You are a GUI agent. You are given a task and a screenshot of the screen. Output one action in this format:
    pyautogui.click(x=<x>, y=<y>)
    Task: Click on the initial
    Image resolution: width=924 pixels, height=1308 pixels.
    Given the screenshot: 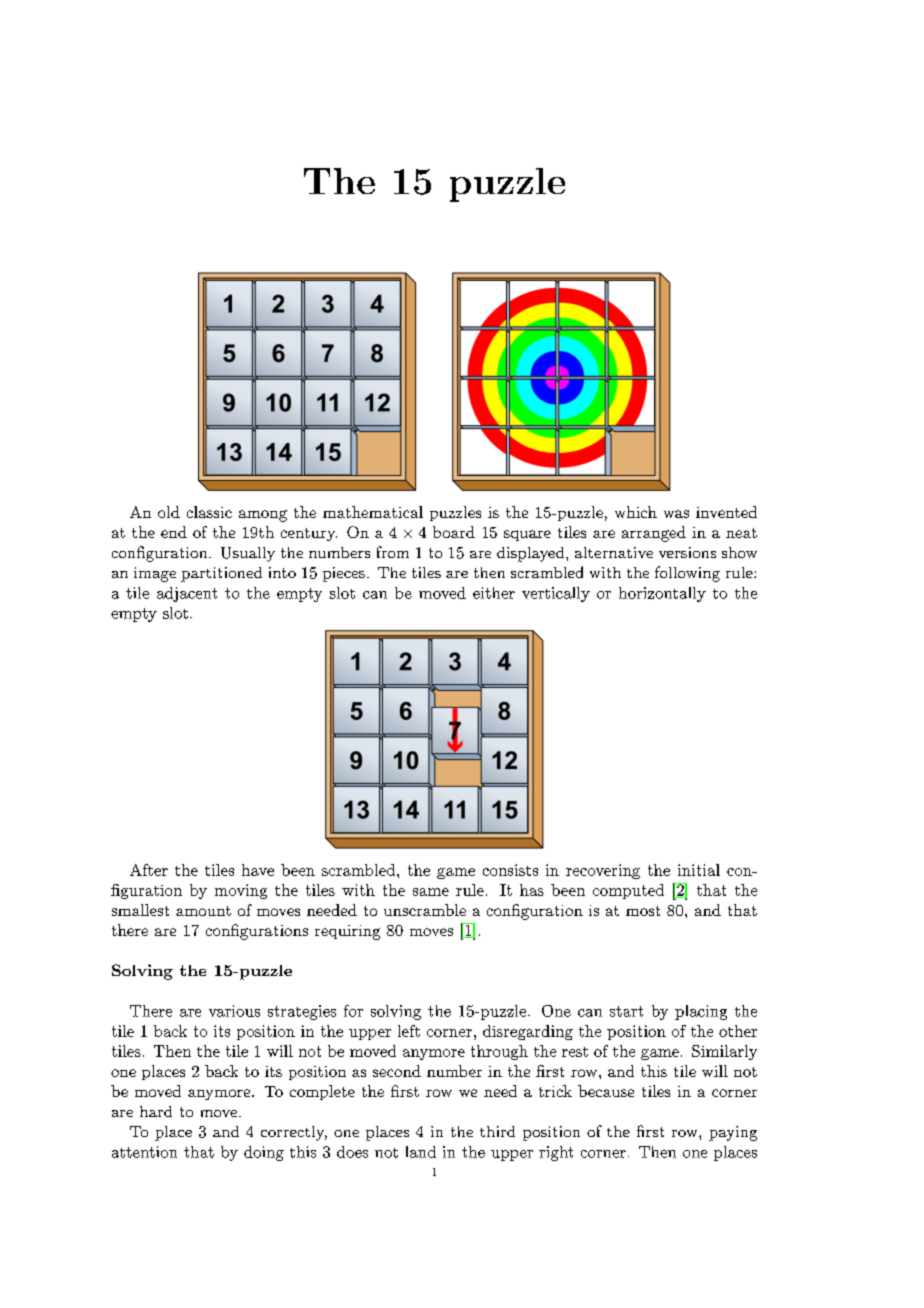 What is the action you would take?
    pyautogui.click(x=699, y=870)
